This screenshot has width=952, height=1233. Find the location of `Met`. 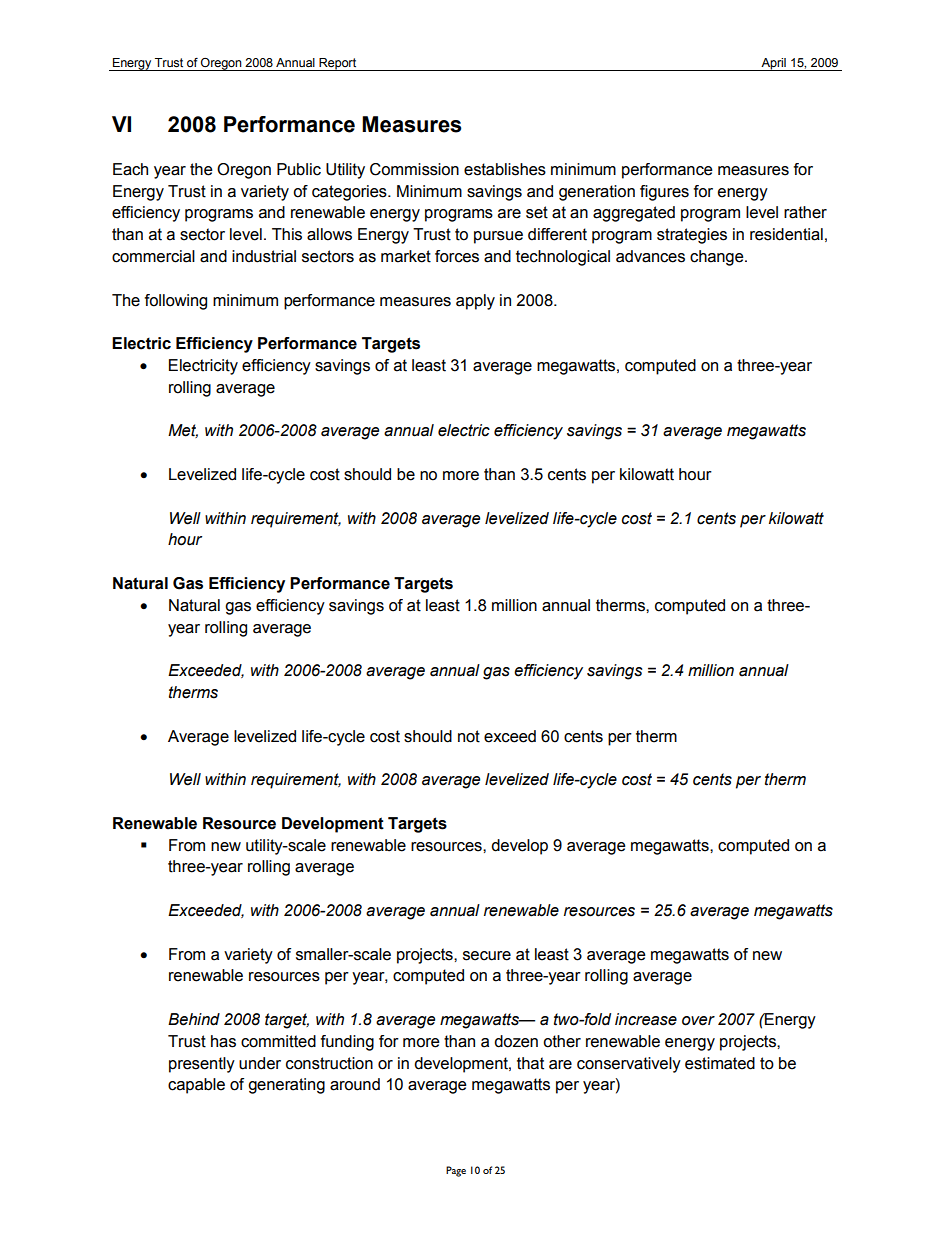

Met is located at coordinates (183, 431).
